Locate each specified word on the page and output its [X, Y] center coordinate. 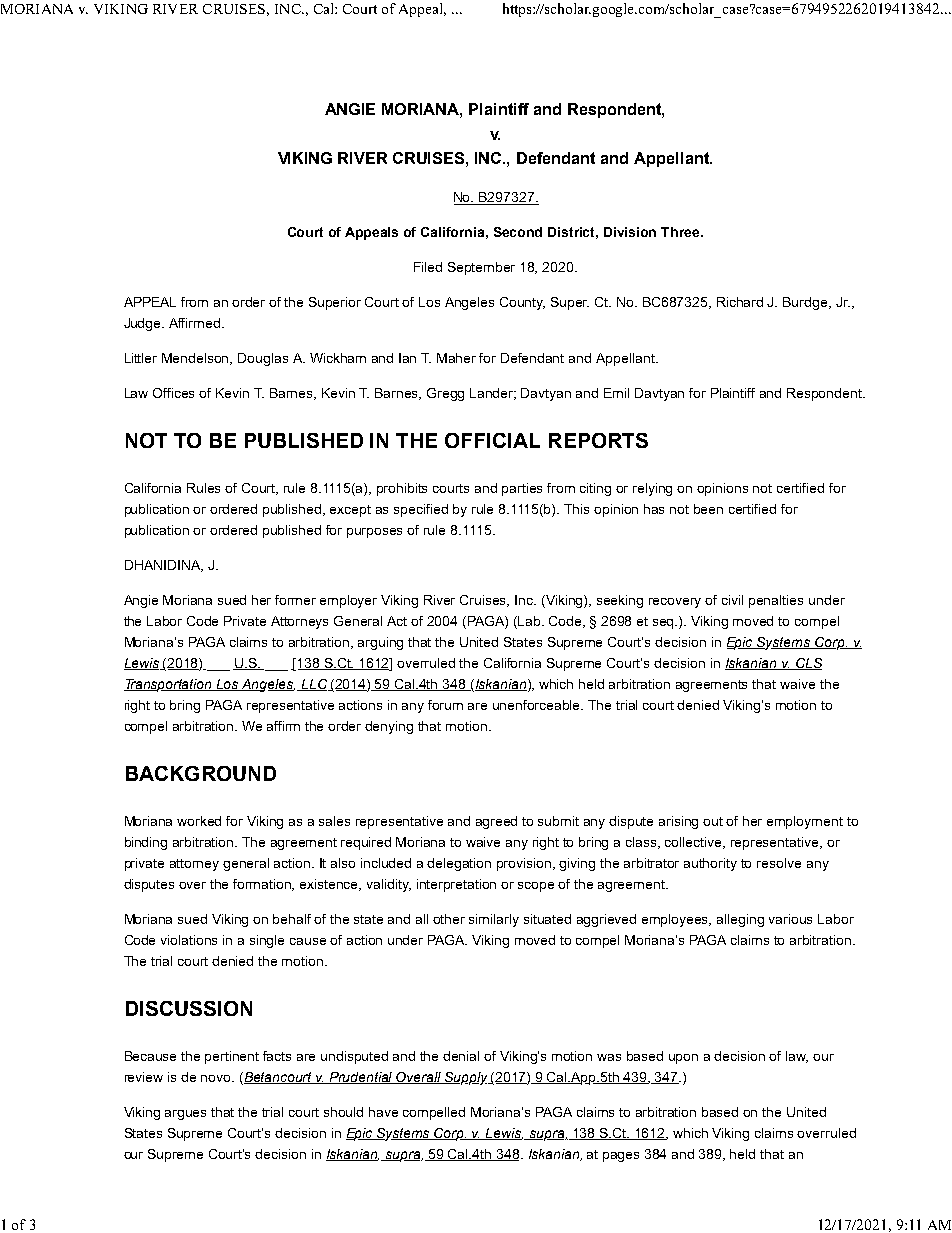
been [708, 509]
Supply [467, 1078]
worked [199, 821]
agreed [496, 822]
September [481, 268]
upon [683, 1059]
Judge [144, 324]
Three [681, 232]
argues [185, 1115]
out [713, 821]
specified [421, 510]
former [295, 600]
